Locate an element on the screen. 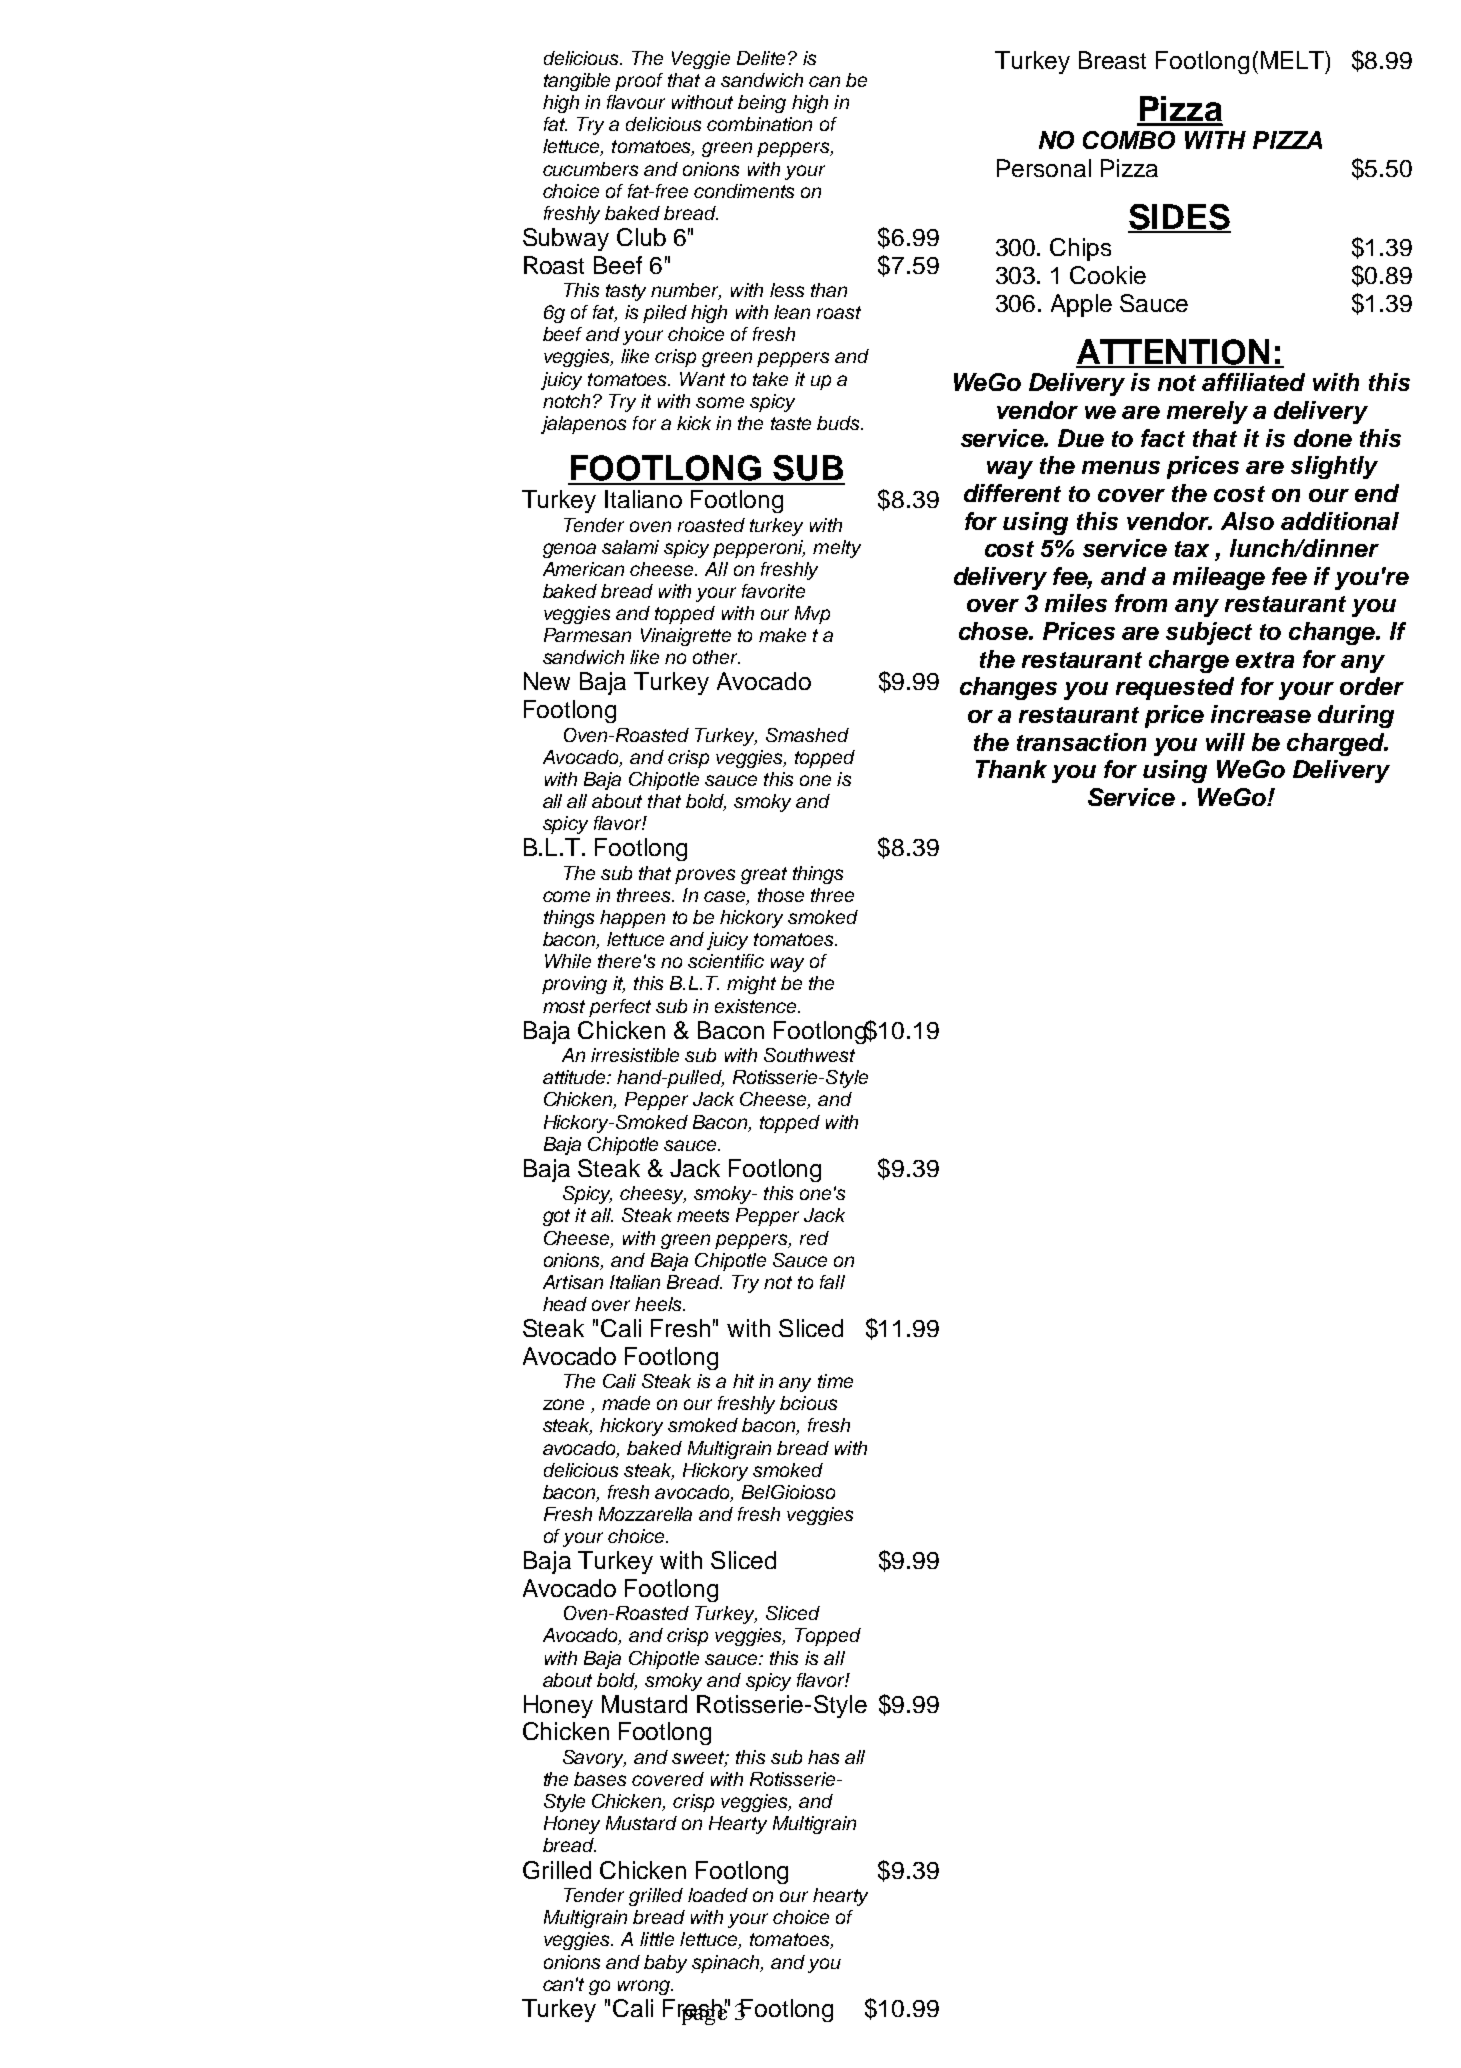  has is located at coordinates (823, 1757).
